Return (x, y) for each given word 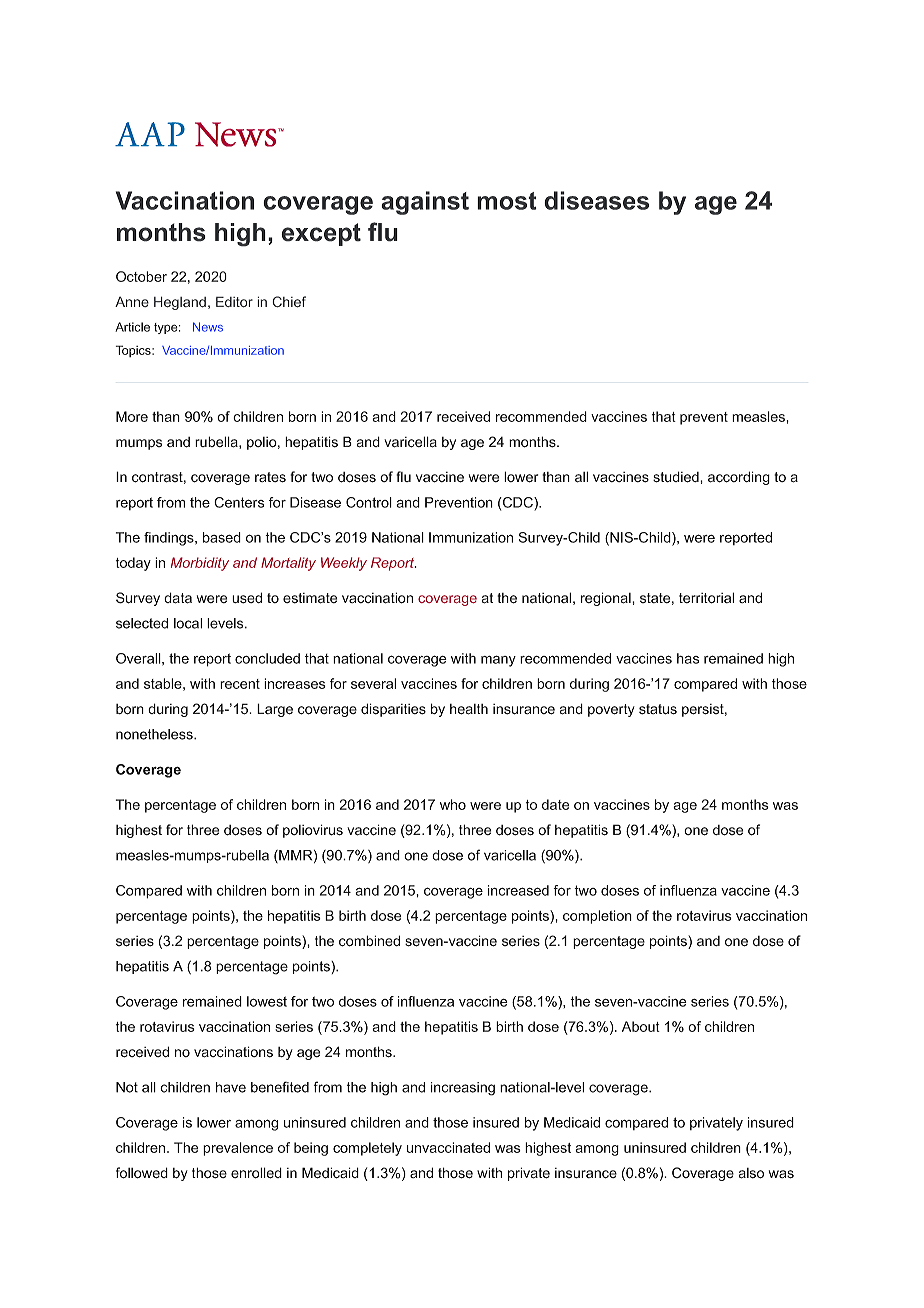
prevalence (238, 1149)
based (222, 537)
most (507, 201)
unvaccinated (448, 1147)
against (425, 203)
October (141, 276)
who (453, 804)
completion (597, 917)
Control (369, 502)
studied (677, 477)
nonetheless (155, 734)
